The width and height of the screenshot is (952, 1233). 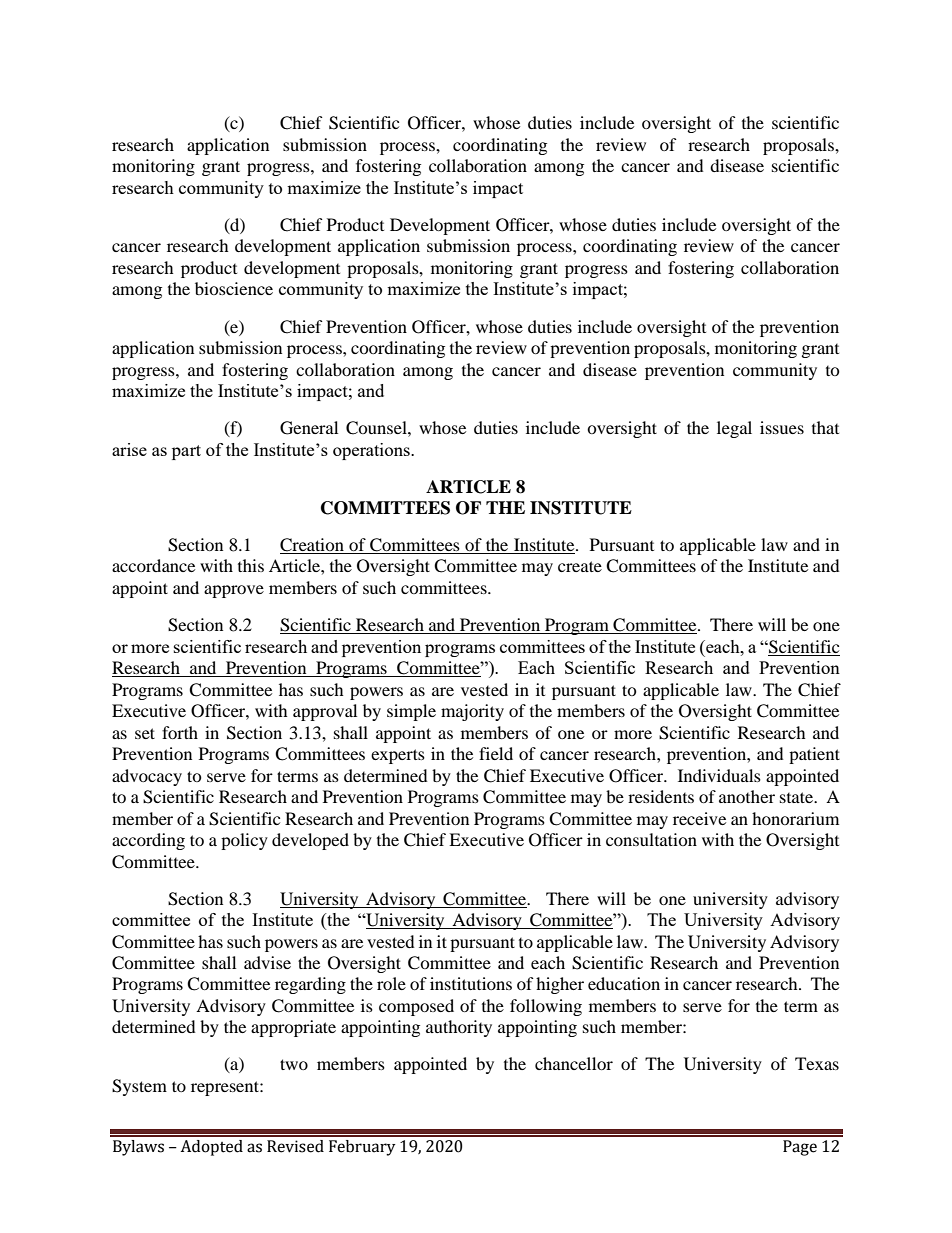 I want to click on approve, so click(x=234, y=591).
